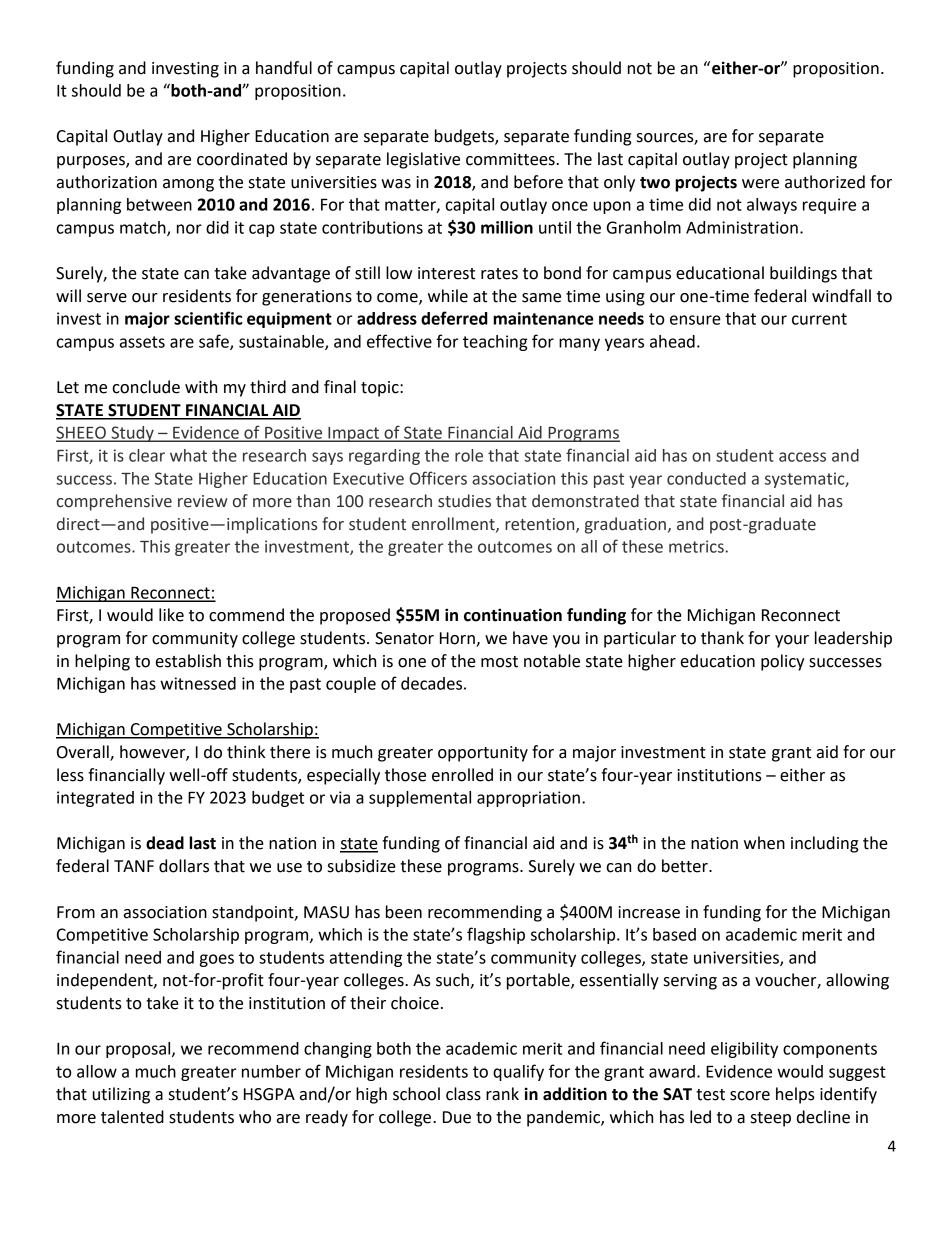 The height and width of the screenshot is (1233, 952). What do you see at coordinates (423, 160) in the screenshot?
I see `legislative` at bounding box center [423, 160].
